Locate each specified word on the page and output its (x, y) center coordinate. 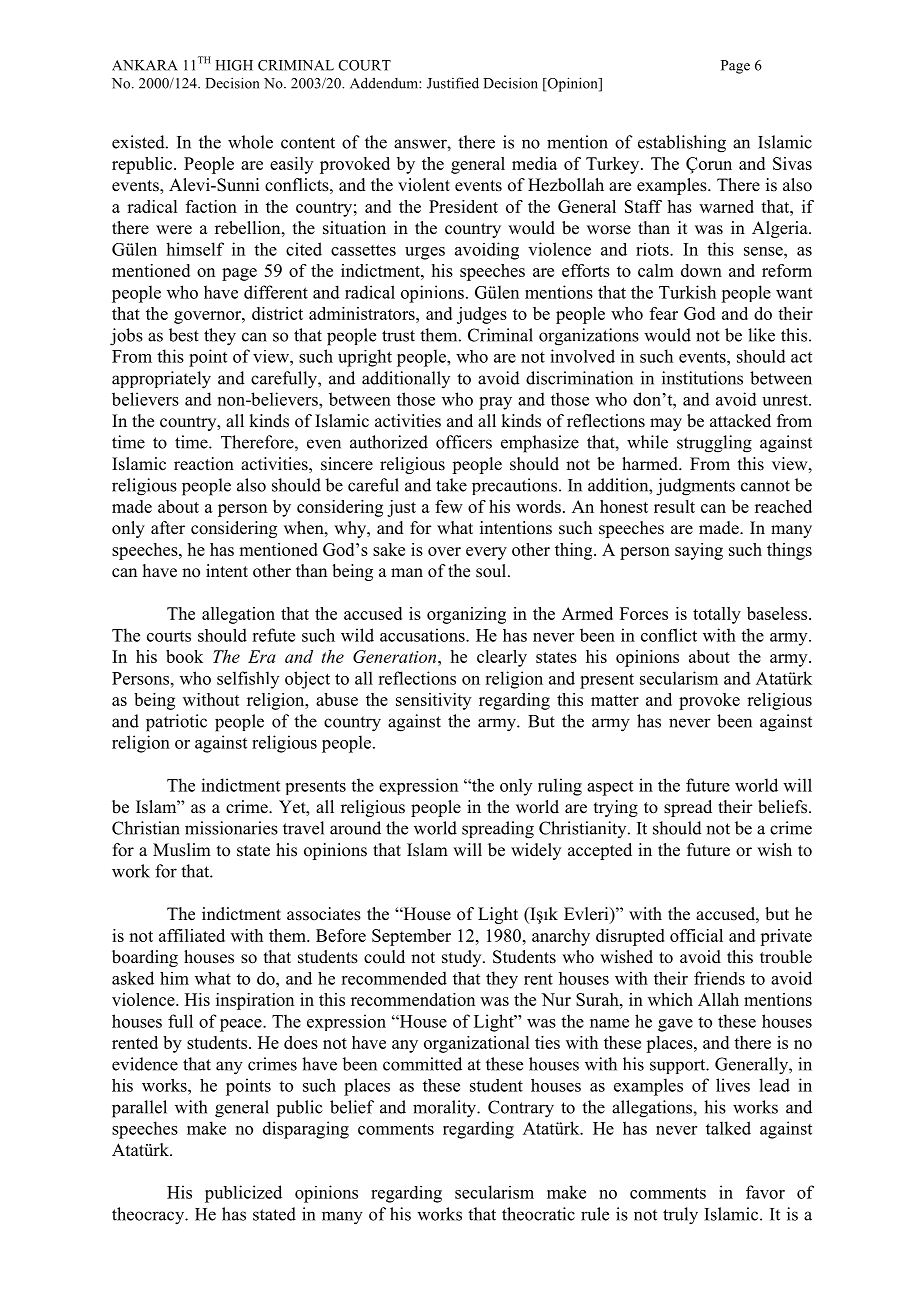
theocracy (149, 1216)
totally (717, 615)
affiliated (192, 935)
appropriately (161, 380)
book (184, 656)
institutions (702, 378)
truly (680, 1216)
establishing (682, 144)
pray (495, 403)
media (534, 163)
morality (446, 1109)
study (463, 958)
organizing (466, 615)
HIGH (234, 65)
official (696, 935)
